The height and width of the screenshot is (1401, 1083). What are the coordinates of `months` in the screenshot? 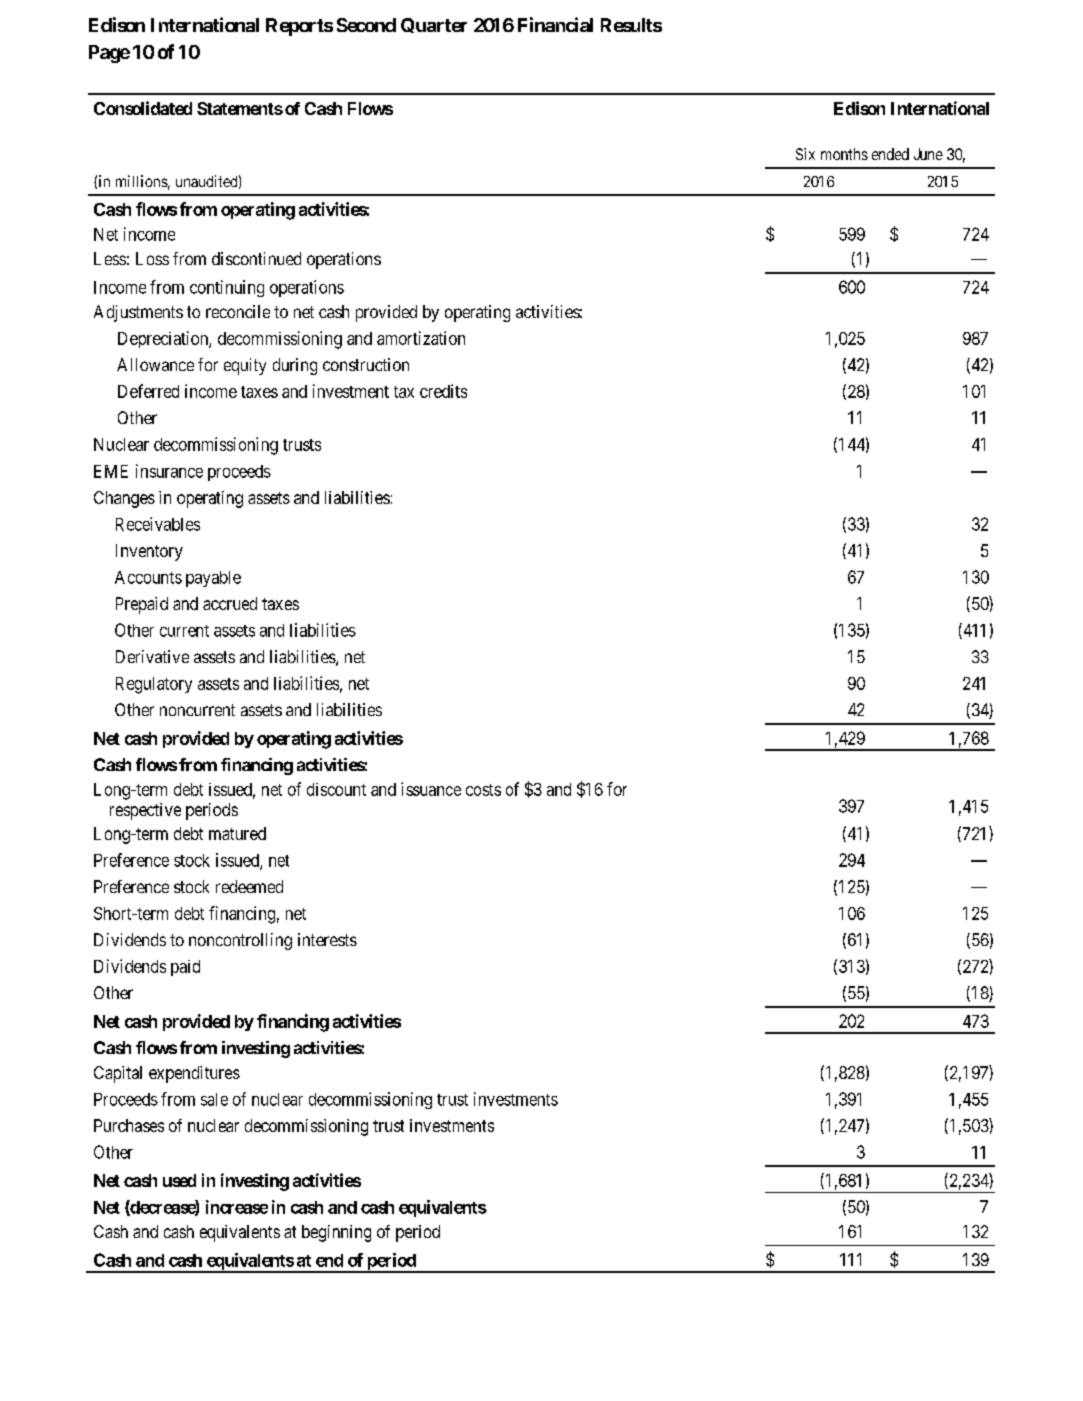 It's located at (844, 154).
